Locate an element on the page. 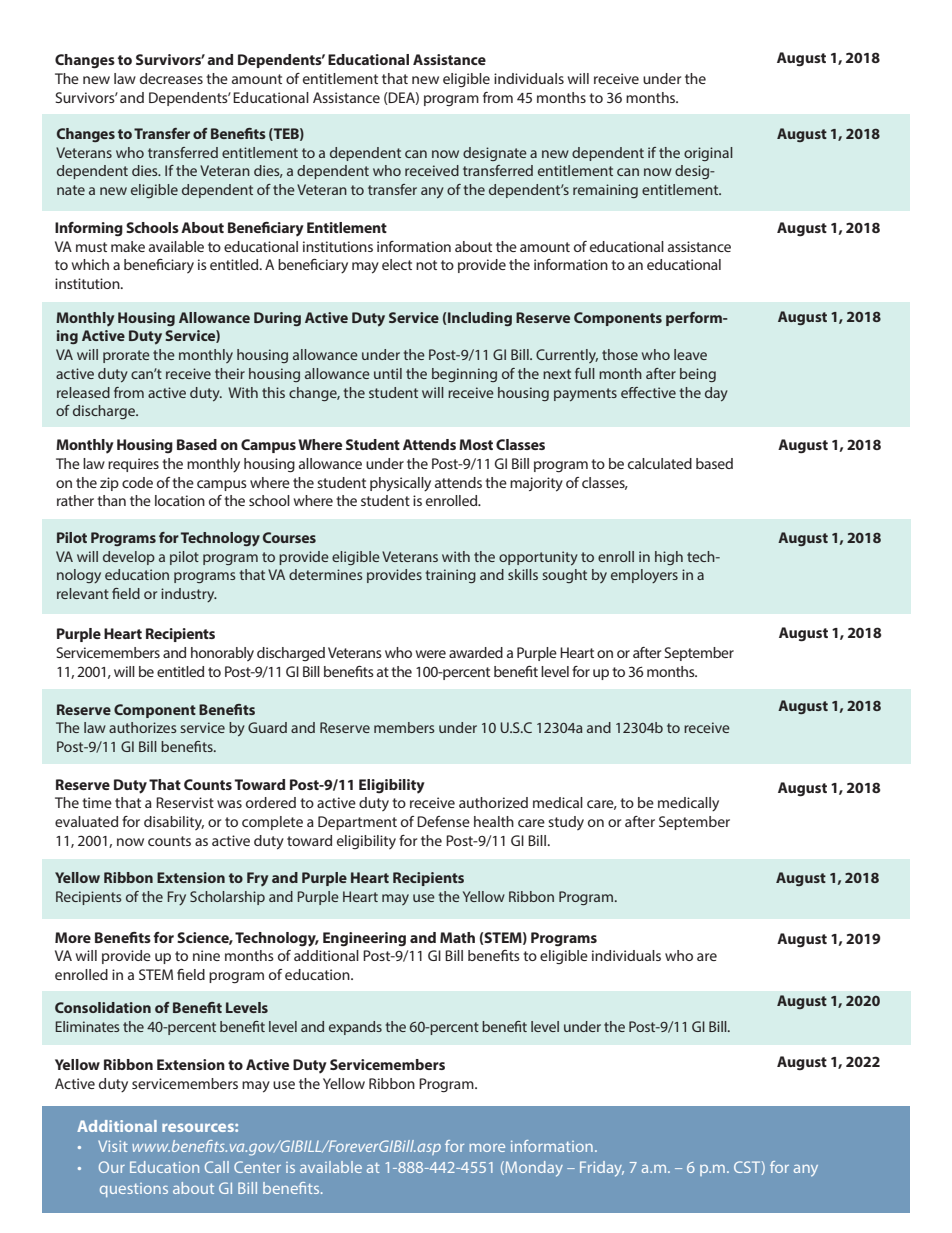 This document has width=952, height=1233. employers is located at coordinates (644, 576).
